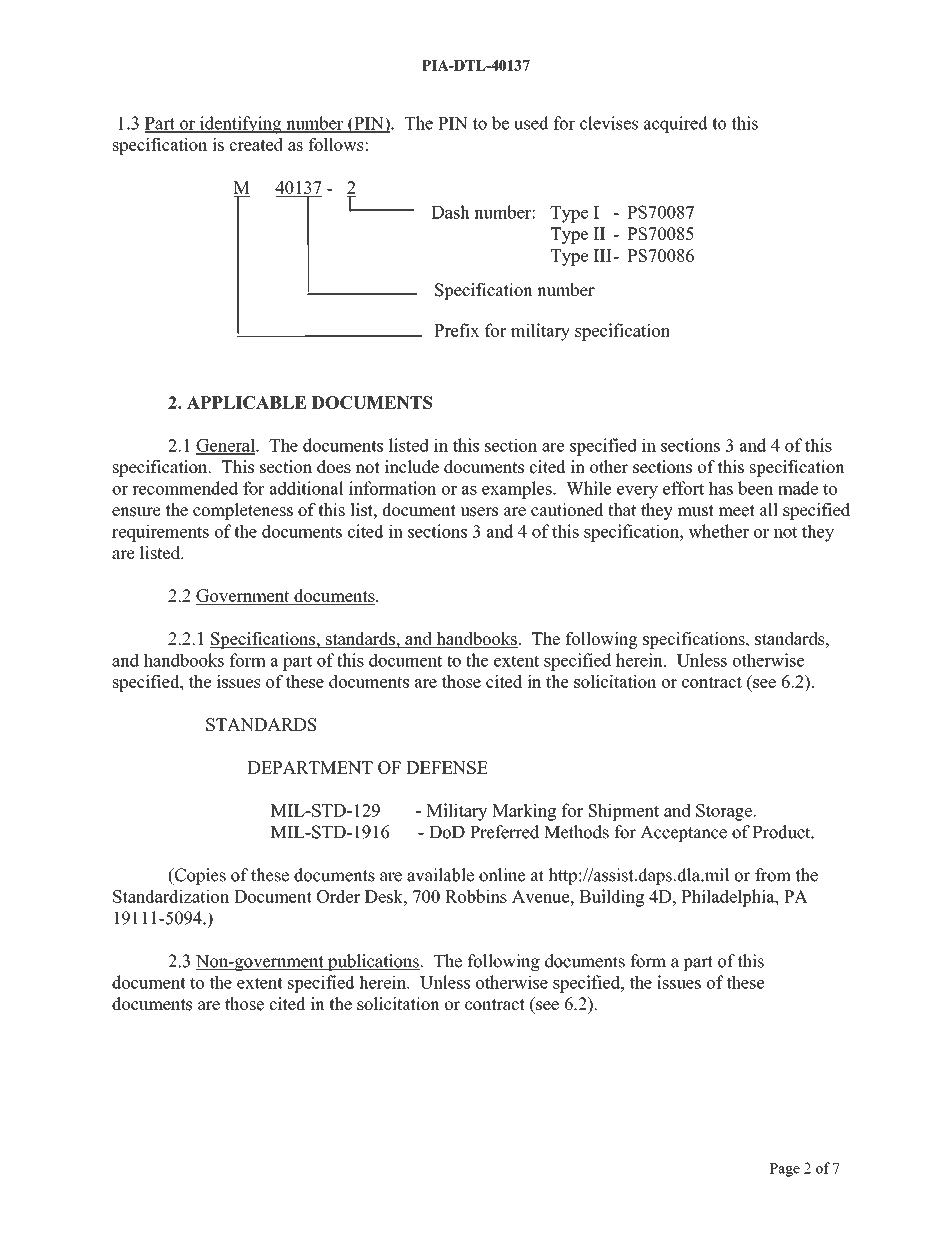  I want to click on from, so click(773, 875).
